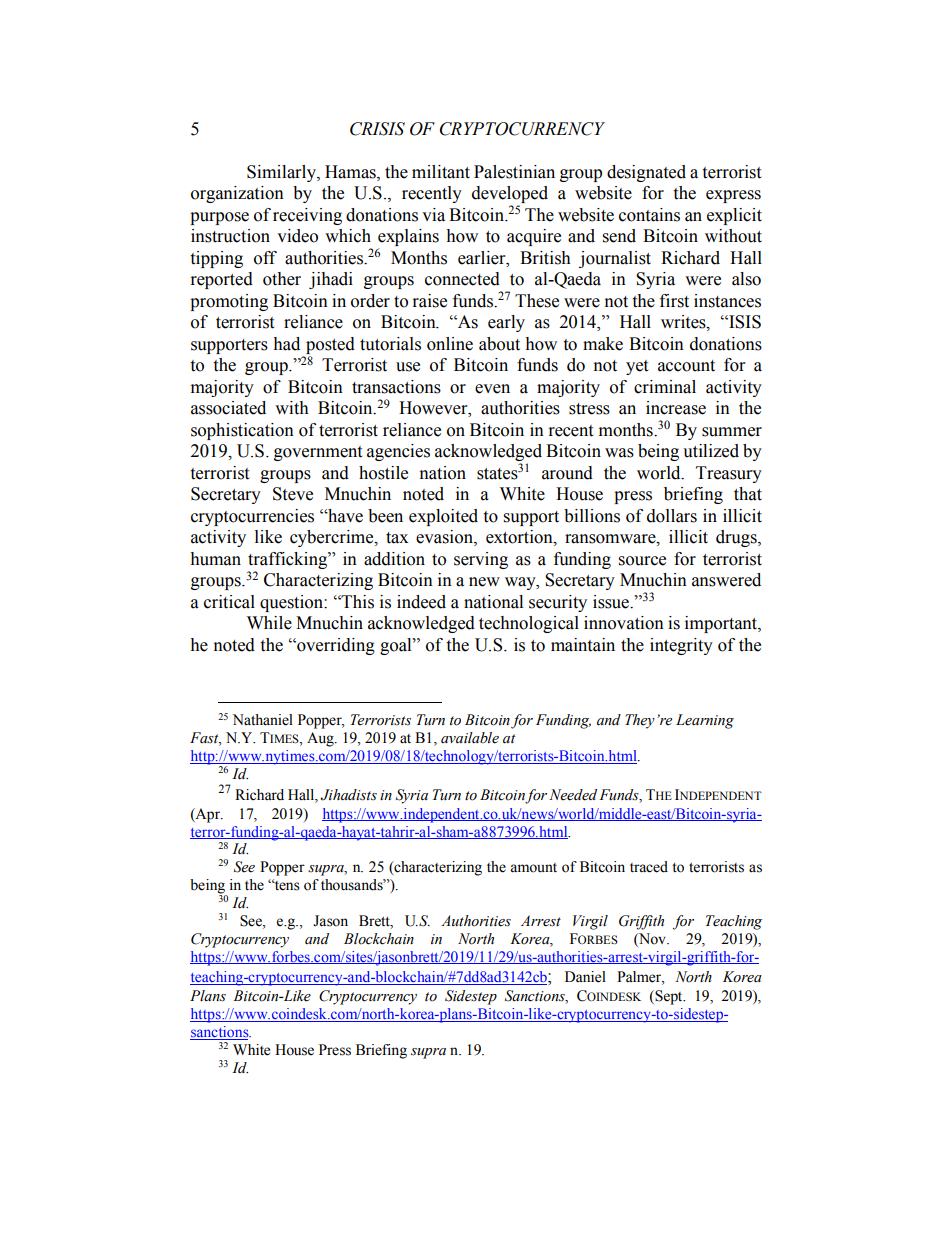 The width and height of the page is (952, 1233). What do you see at coordinates (269, 623) in the page?
I see `While` at bounding box center [269, 623].
